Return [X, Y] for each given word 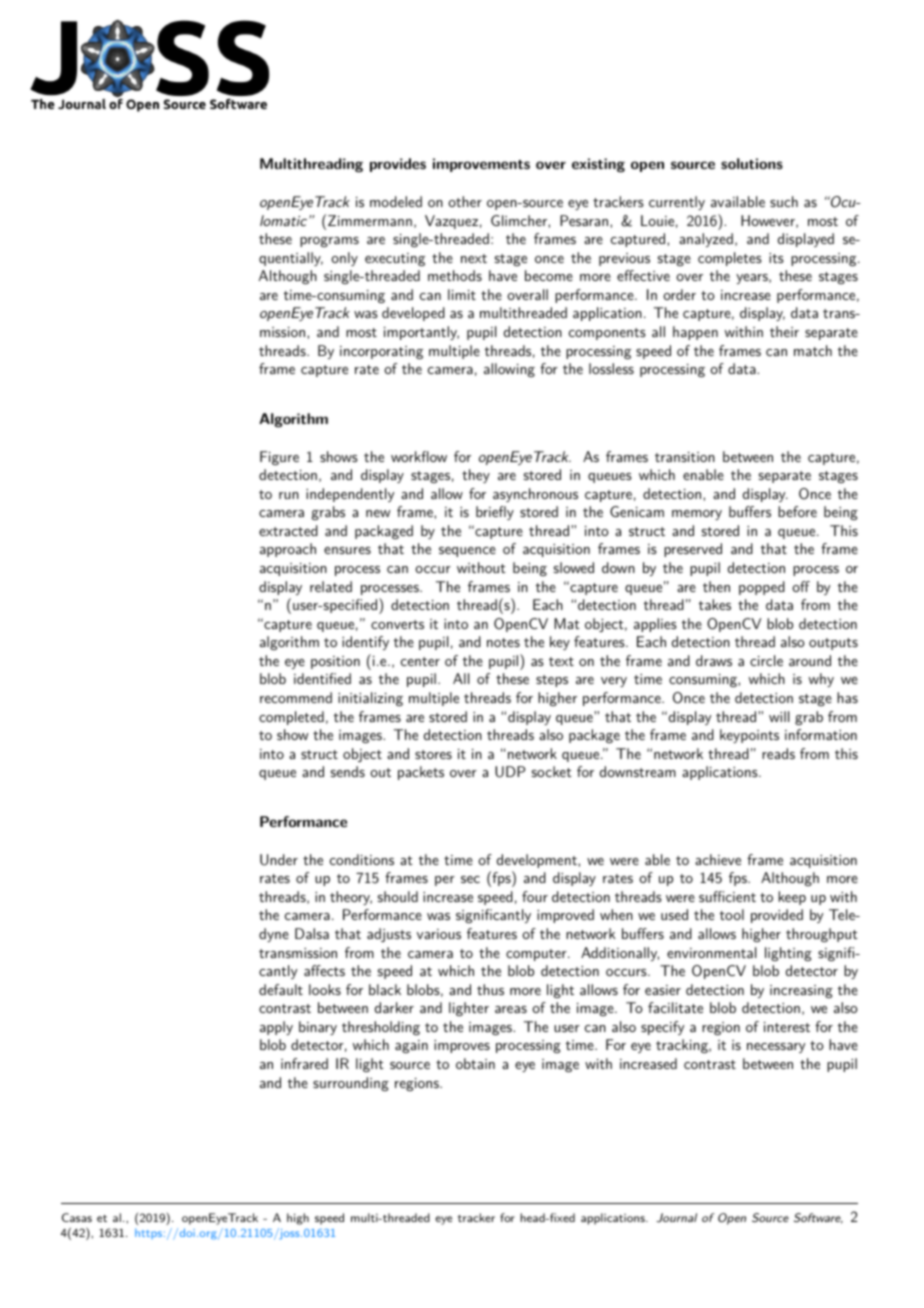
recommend [296, 697]
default [281, 989]
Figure [279, 458]
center [420, 661]
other [465, 201]
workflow [419, 456]
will [779, 716]
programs [329, 242]
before [797, 511]
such [784, 201]
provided [777, 916]
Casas [77, 1217]
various [439, 934]
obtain [475, 1063]
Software [818, 1218]
